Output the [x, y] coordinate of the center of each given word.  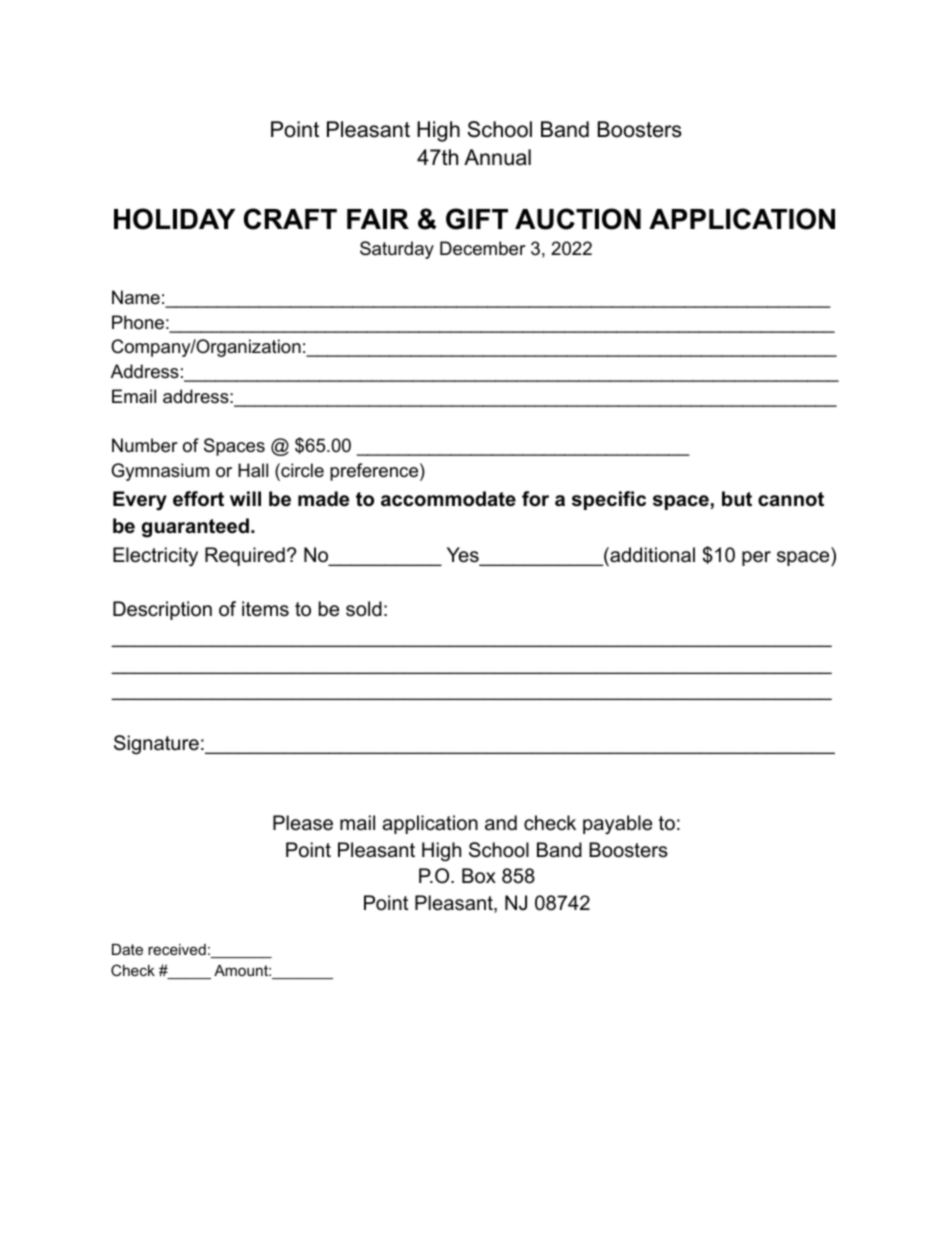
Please [303, 823]
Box [479, 875]
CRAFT [290, 219]
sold [364, 609]
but [737, 498]
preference [374, 472]
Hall [253, 470]
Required [245, 556]
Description [162, 610]
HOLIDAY [174, 219]
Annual [497, 157]
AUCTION [578, 219]
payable [617, 824]
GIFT [477, 219]
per [756, 558]
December [483, 248]
